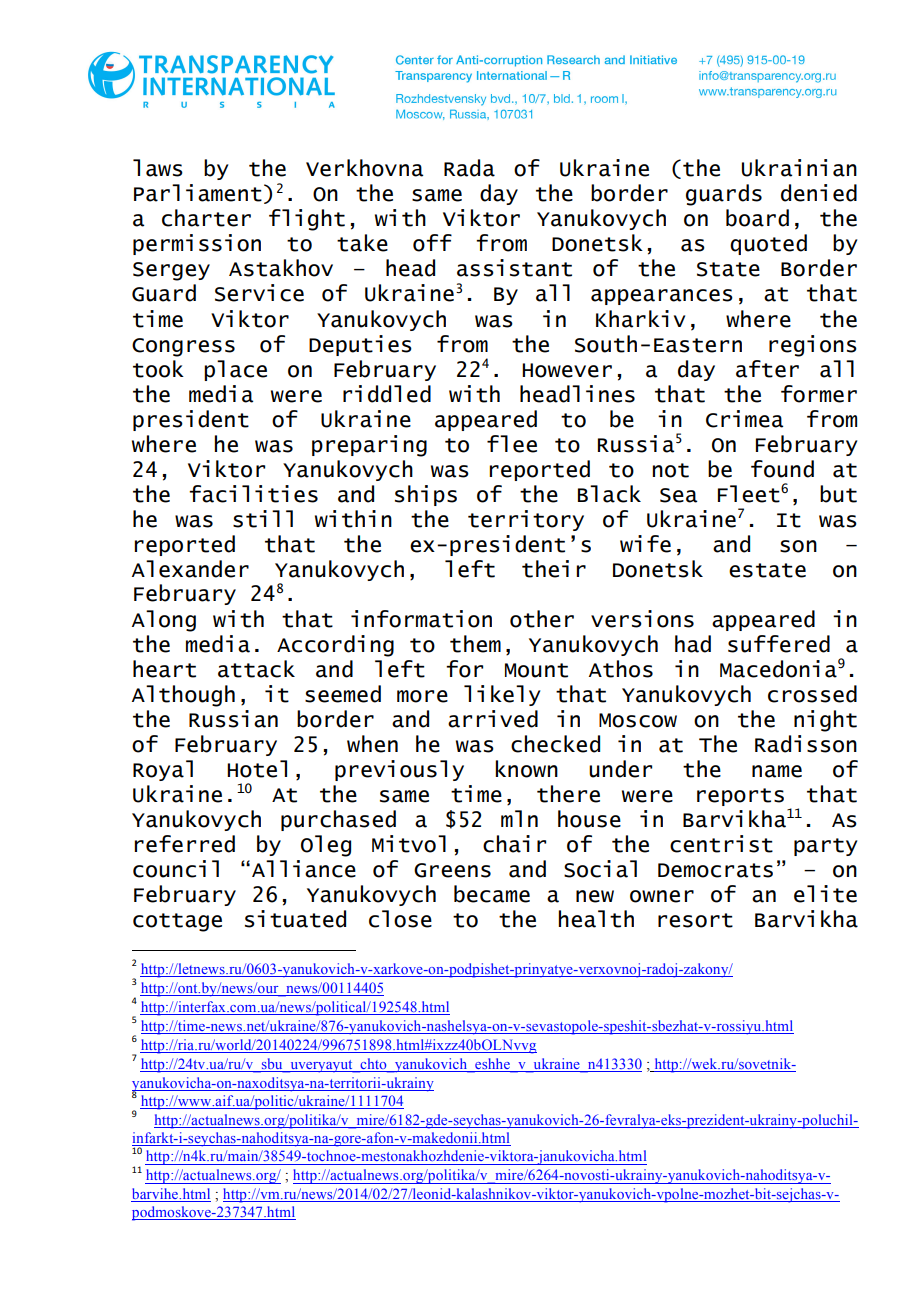 The image size is (924, 1308). I want to click on Rada, so click(469, 168).
